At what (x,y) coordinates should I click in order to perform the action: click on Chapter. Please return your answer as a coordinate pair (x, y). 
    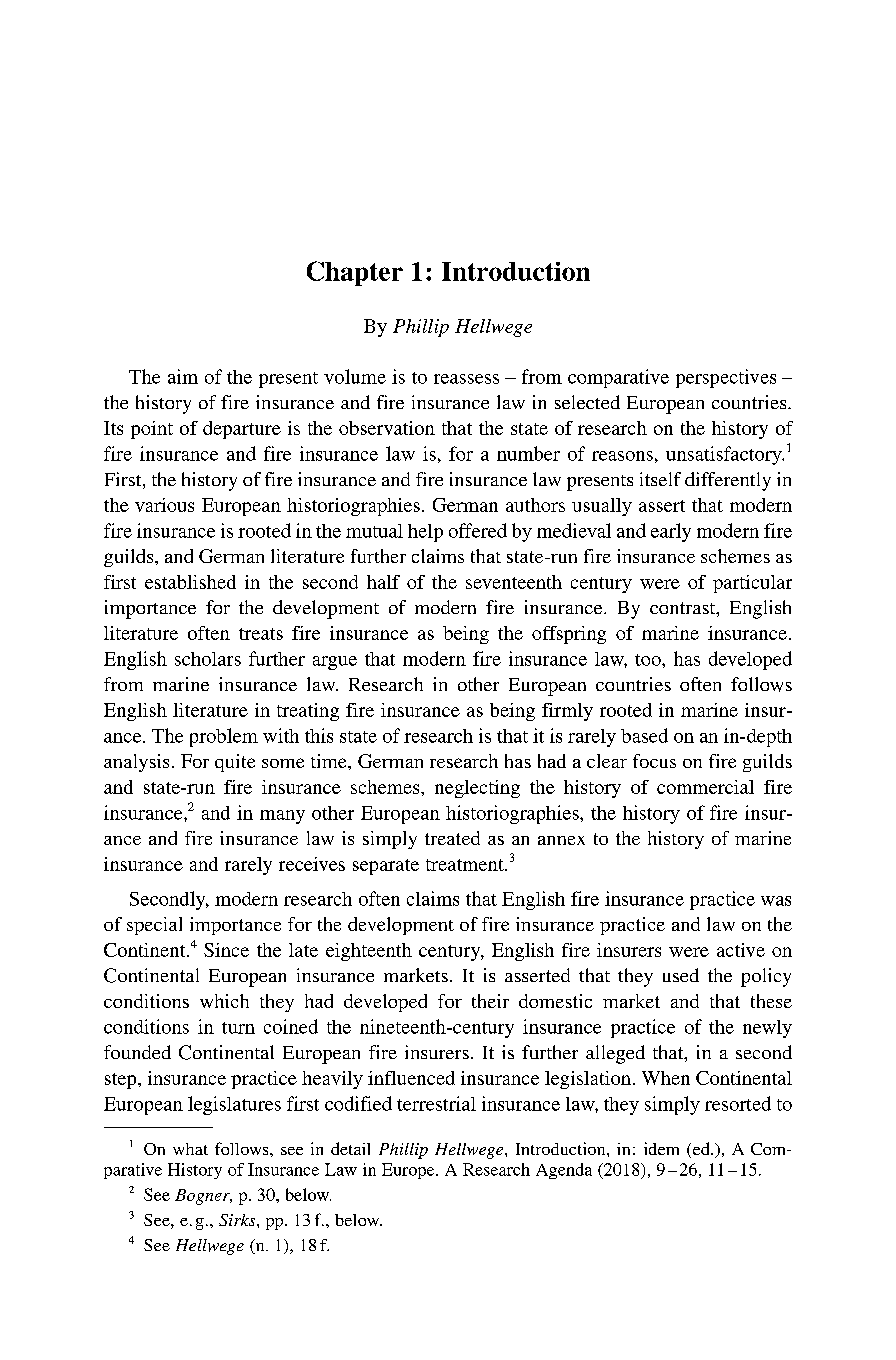
    Looking at the image, I should click on (355, 273).
